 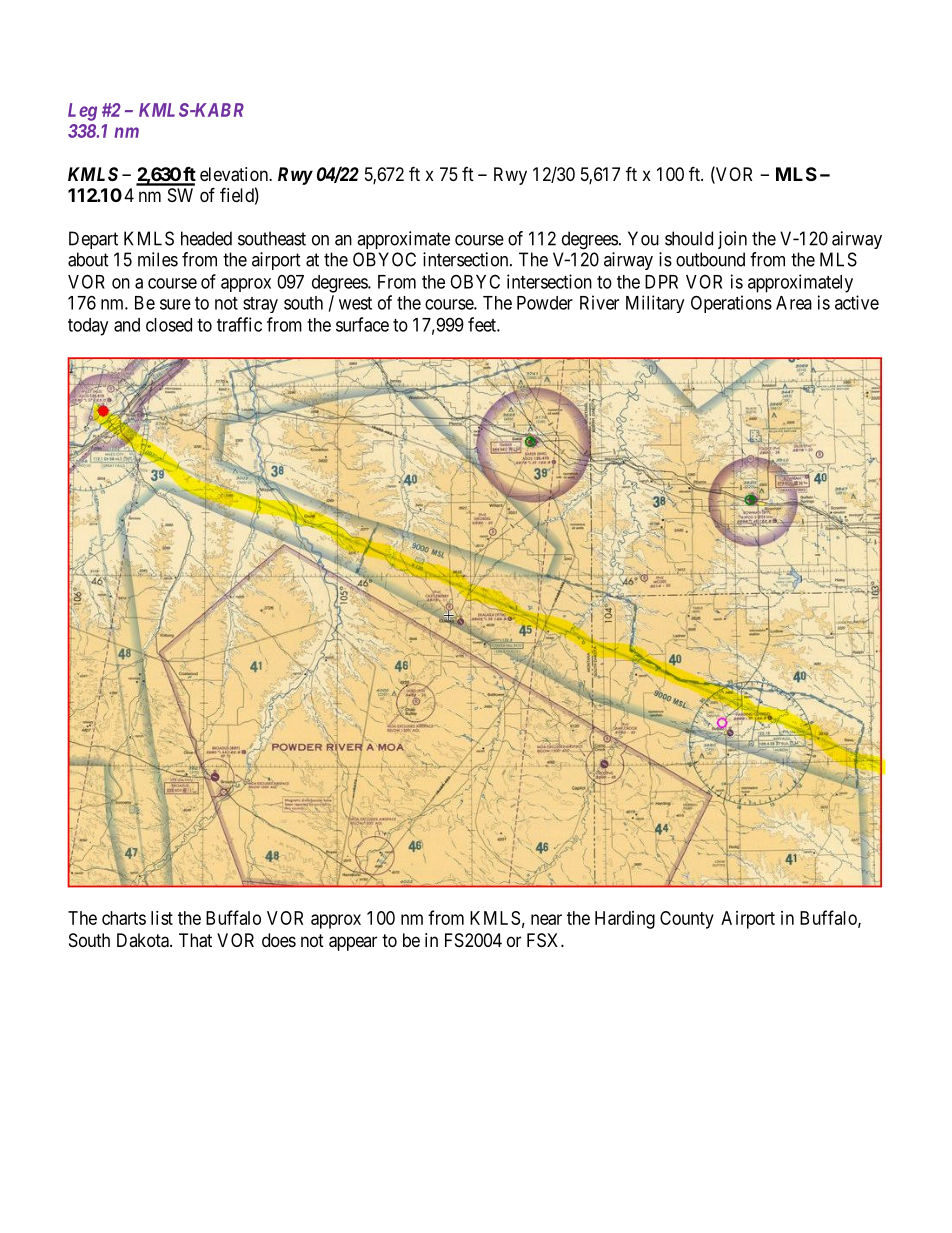 I want to click on surface, so click(x=362, y=324).
